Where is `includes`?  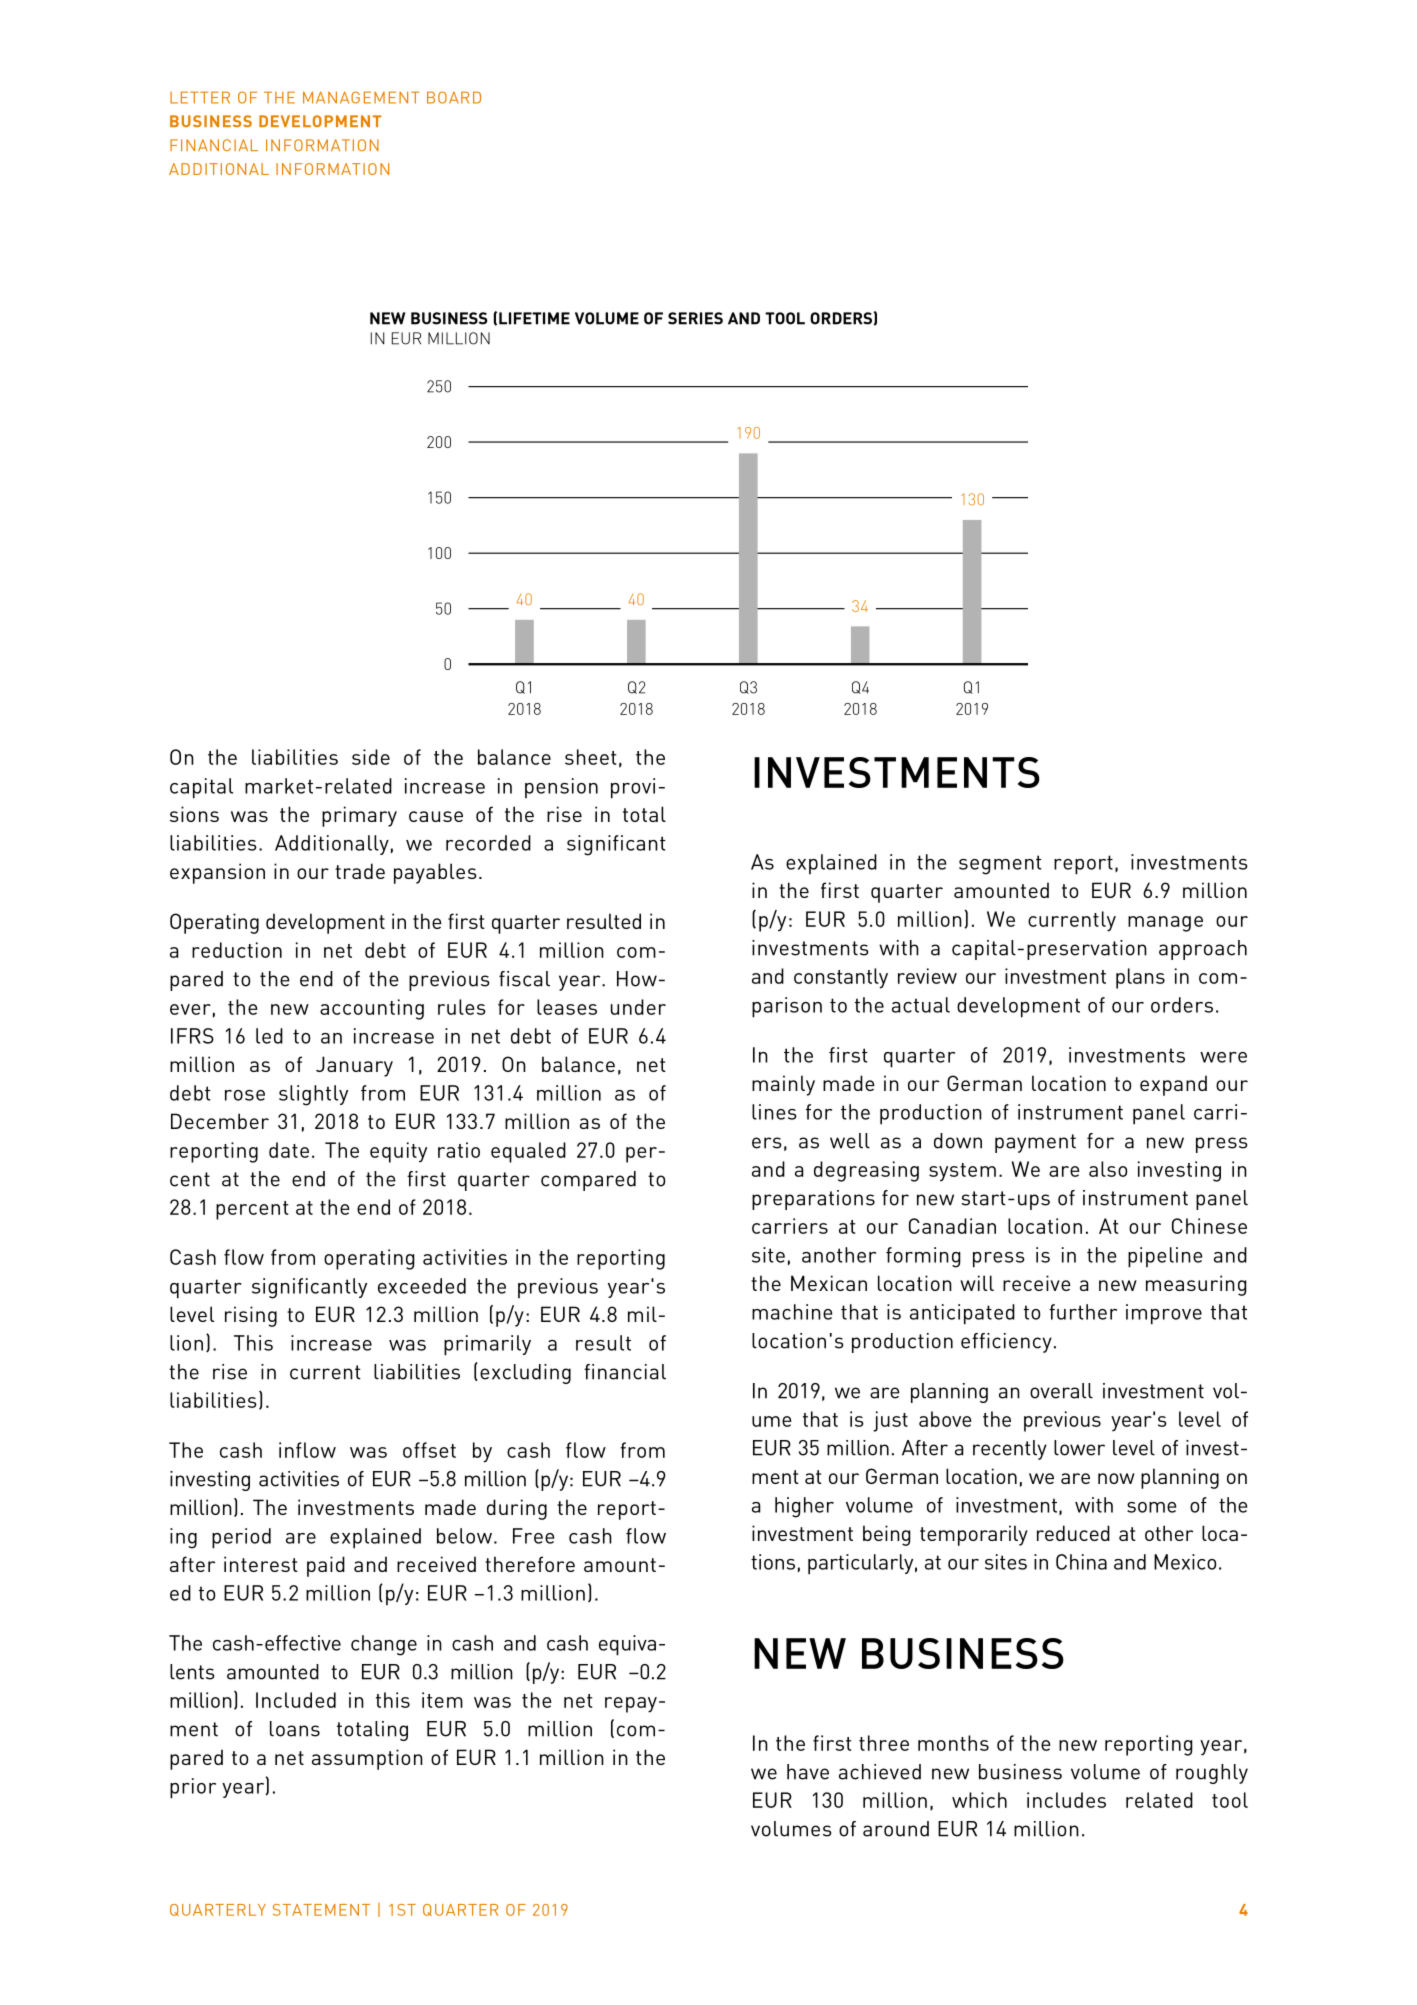
includes is located at coordinates (1066, 1800).
